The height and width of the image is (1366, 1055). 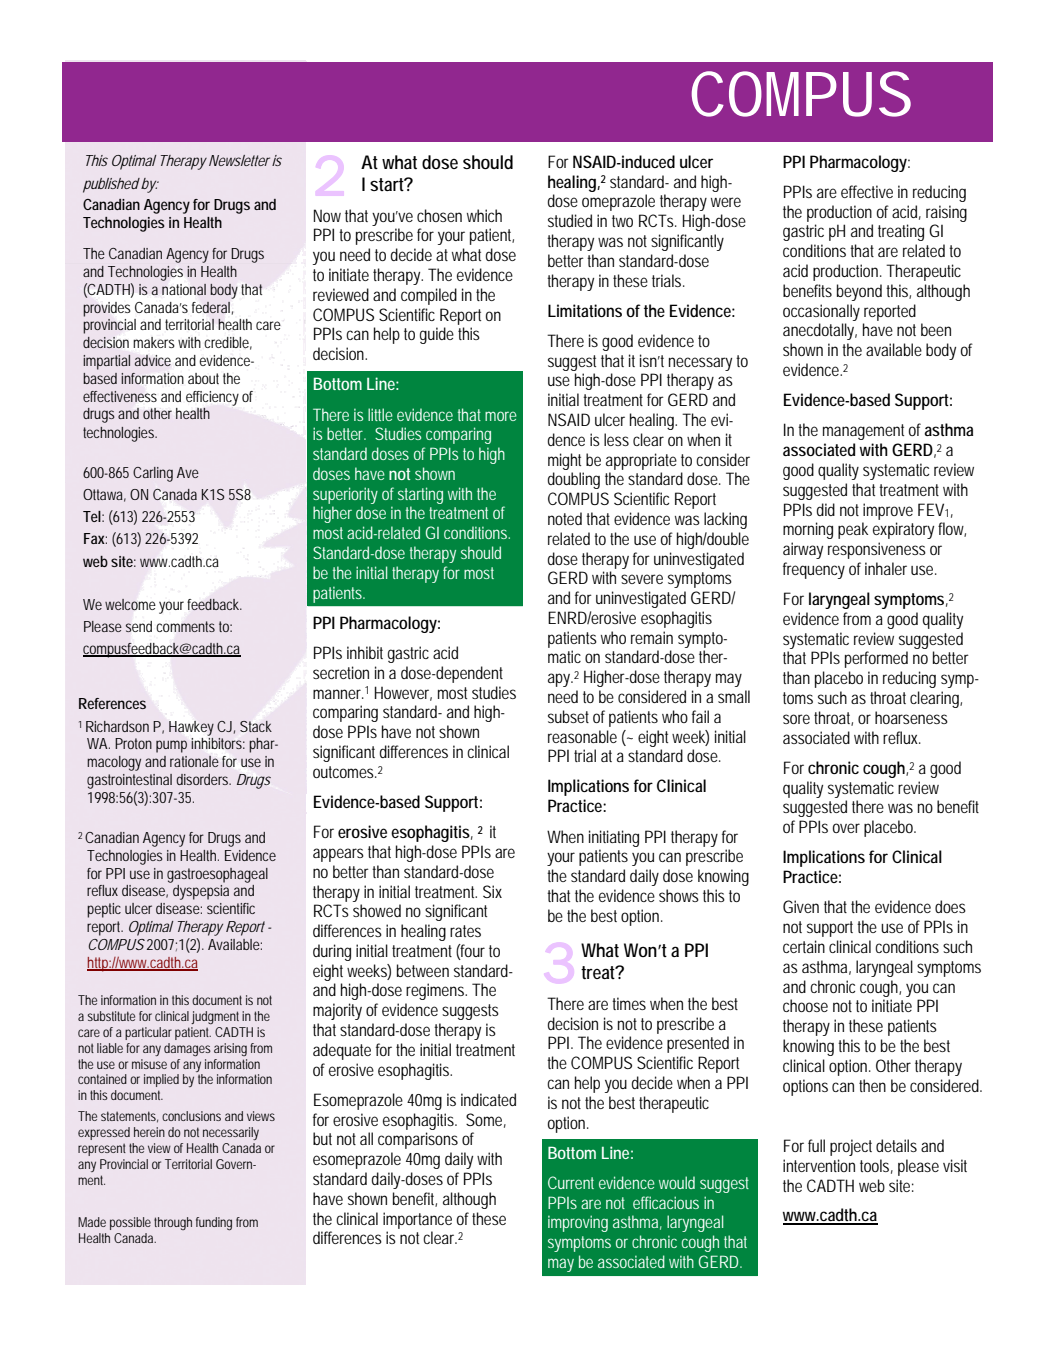 What do you see at coordinates (217, 875) in the image?
I see `gastroesophageal` at bounding box center [217, 875].
